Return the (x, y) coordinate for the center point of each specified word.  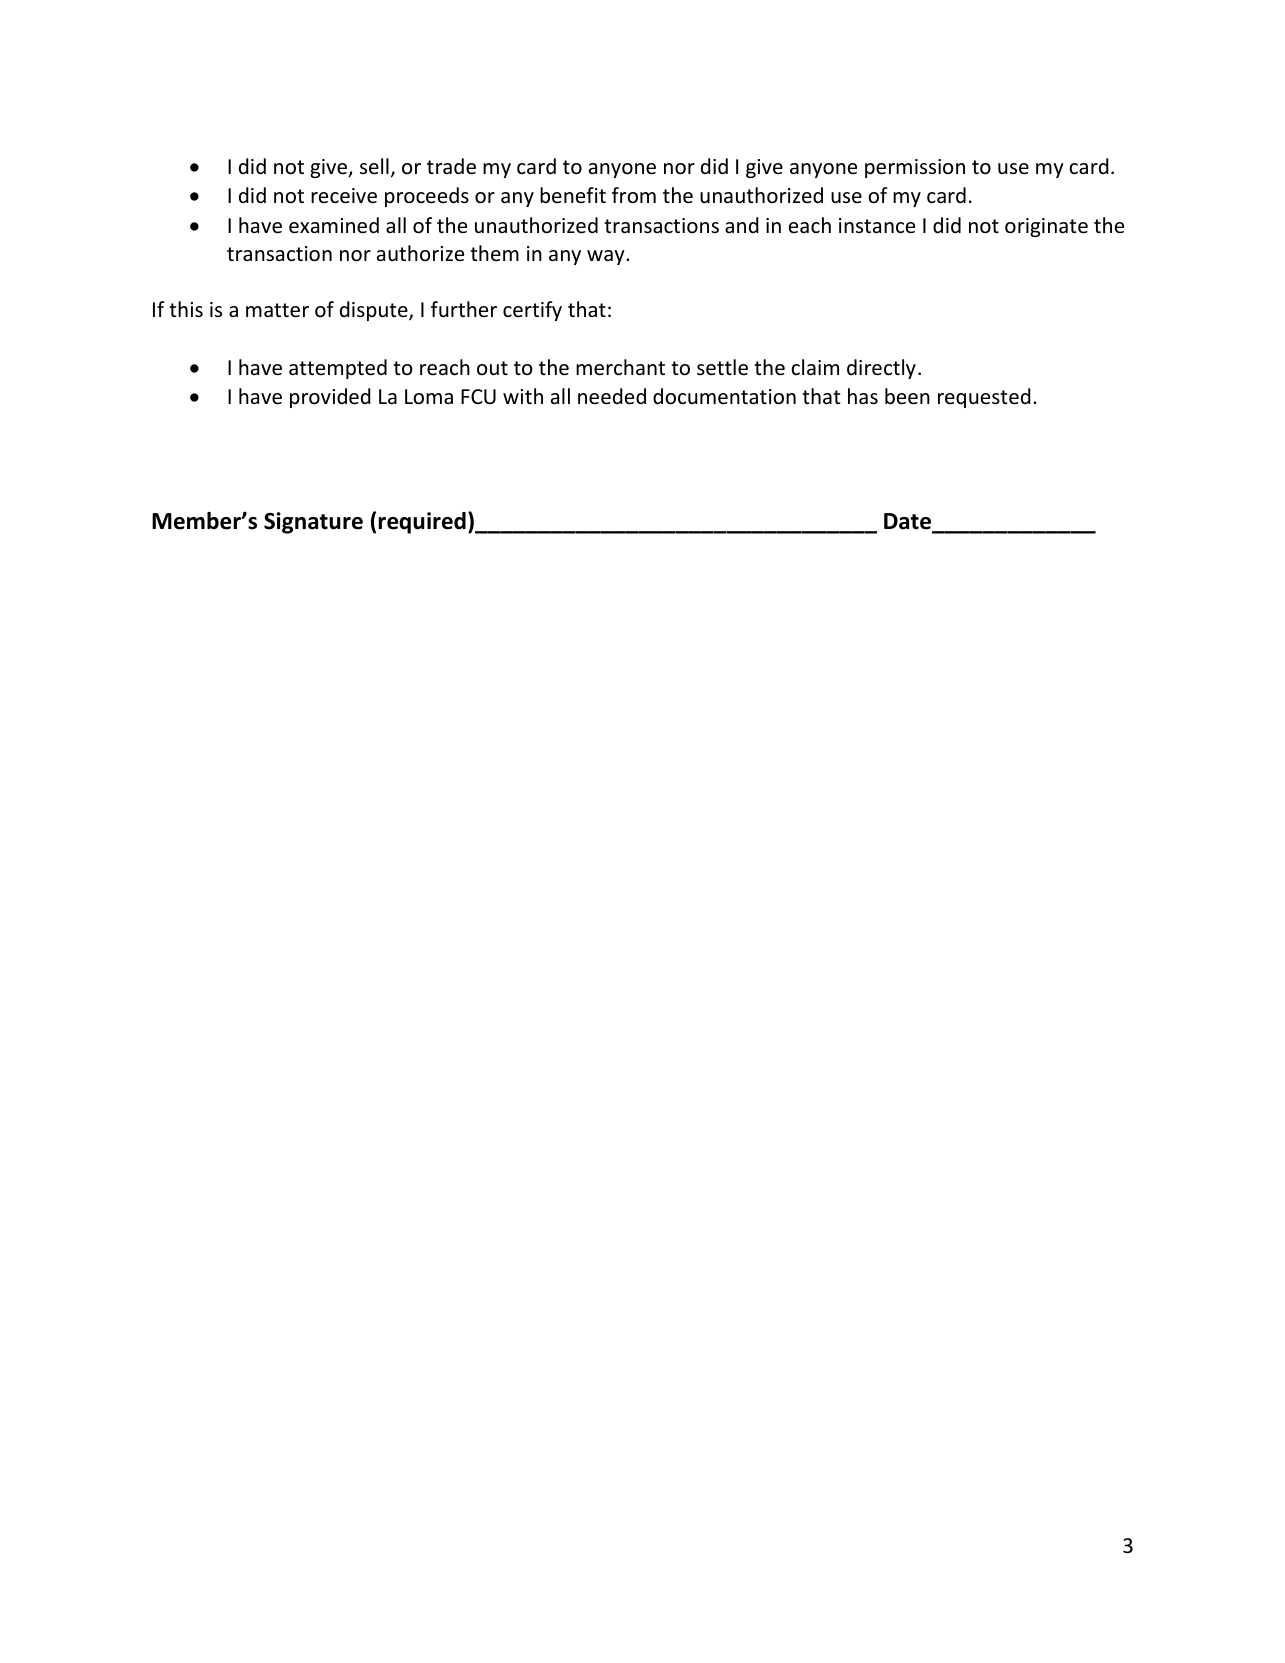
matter (277, 310)
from (634, 195)
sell (374, 166)
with (523, 396)
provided (330, 398)
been (907, 396)
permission (915, 168)
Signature (313, 523)
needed (612, 396)
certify (532, 311)
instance (877, 226)
